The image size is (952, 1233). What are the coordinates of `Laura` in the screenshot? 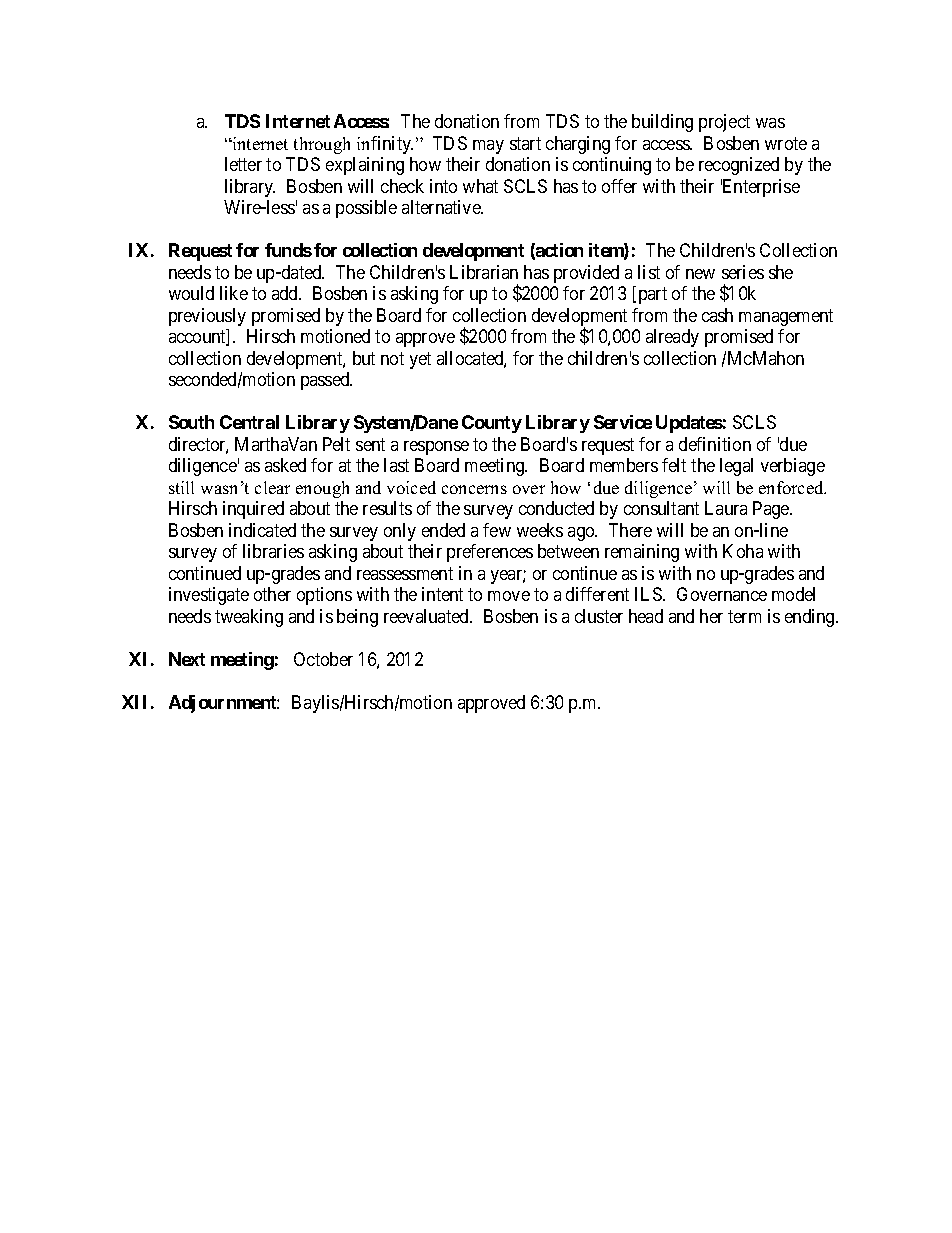 It's located at (726, 508).
